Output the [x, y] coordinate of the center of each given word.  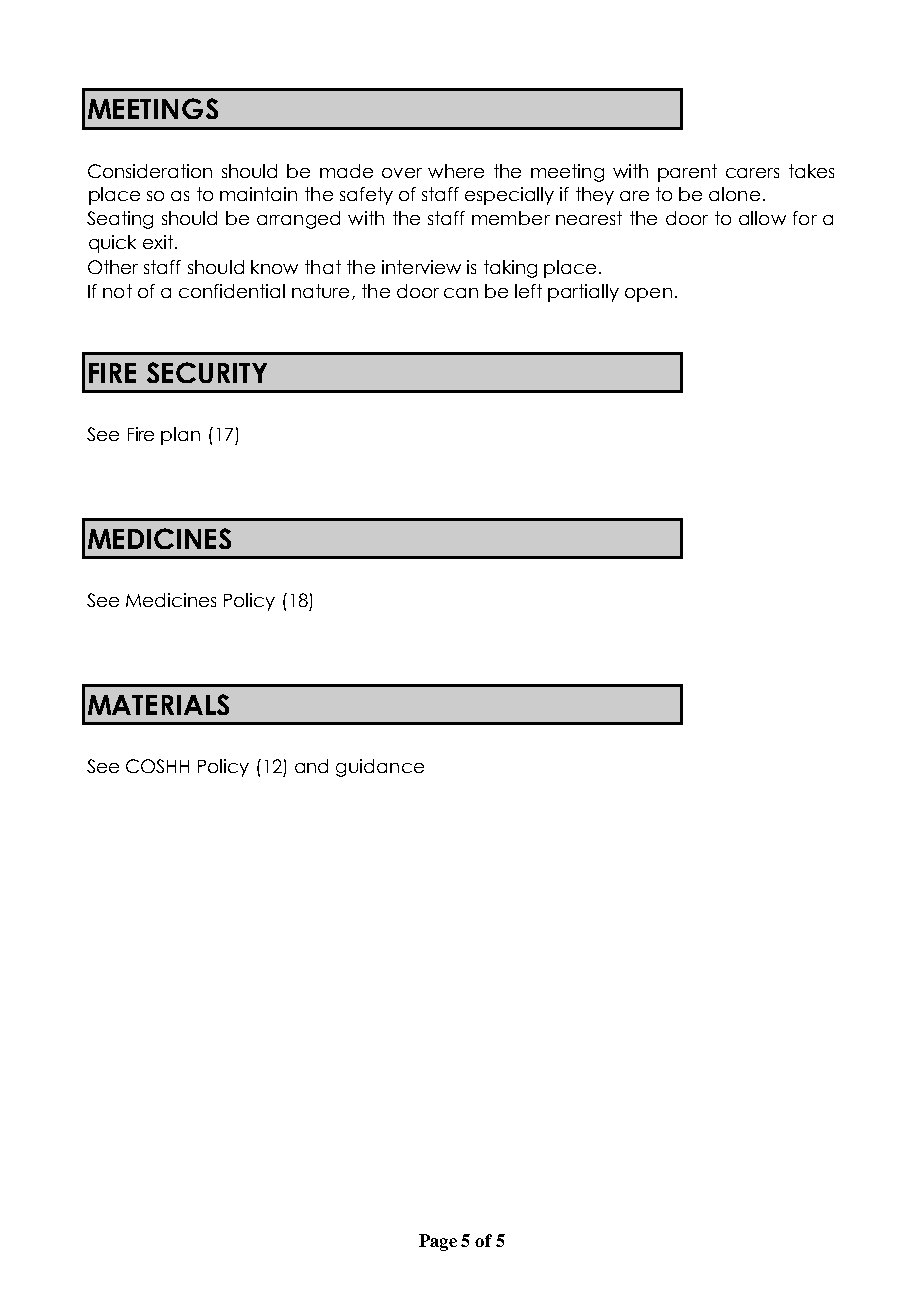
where [456, 171]
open [648, 295]
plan [180, 436]
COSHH [157, 766]
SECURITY [207, 372]
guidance [380, 768]
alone [734, 194]
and [311, 766]
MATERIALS [158, 704]
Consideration [150, 171]
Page [438, 1242]
